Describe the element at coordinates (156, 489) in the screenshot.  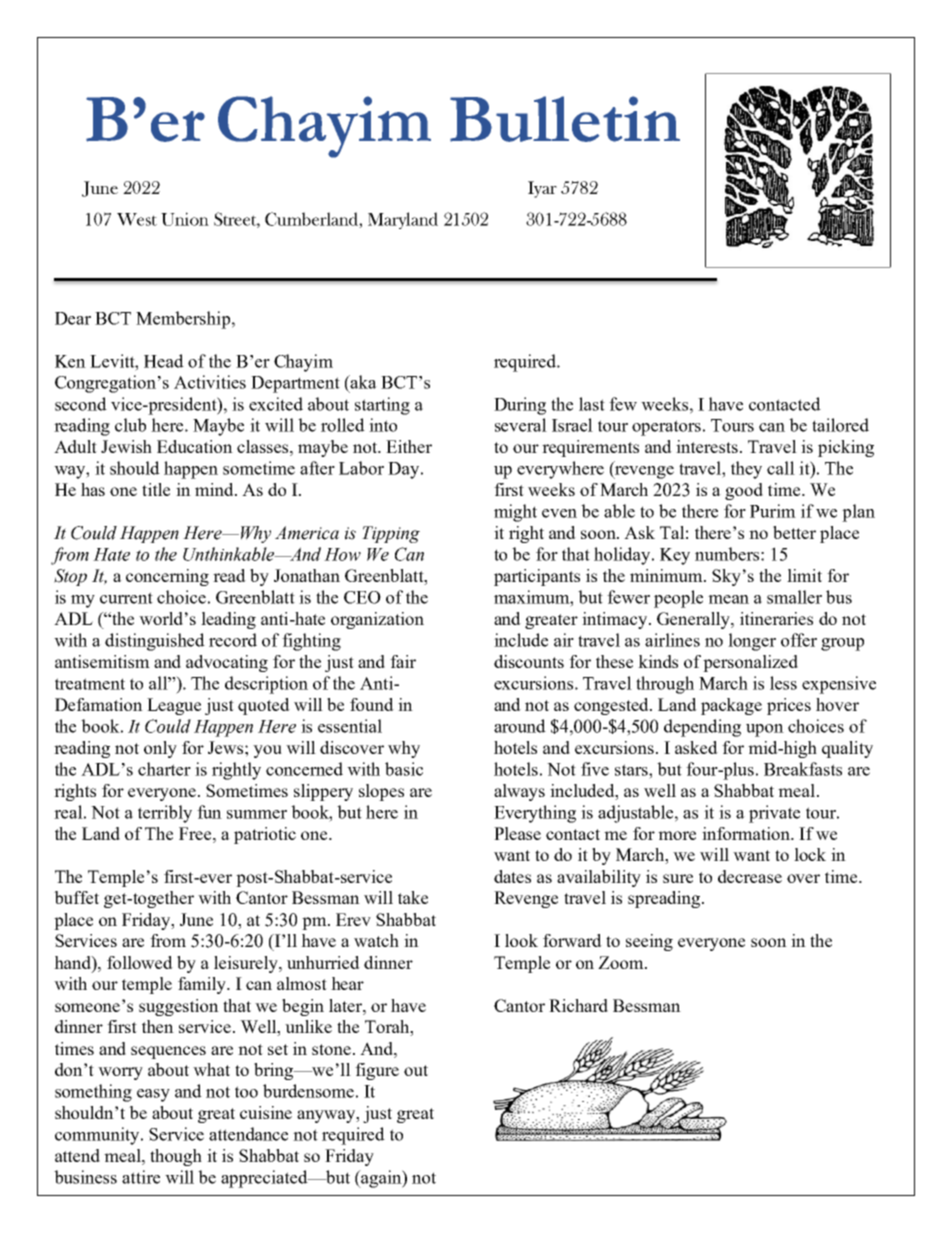
I see `title` at that location.
